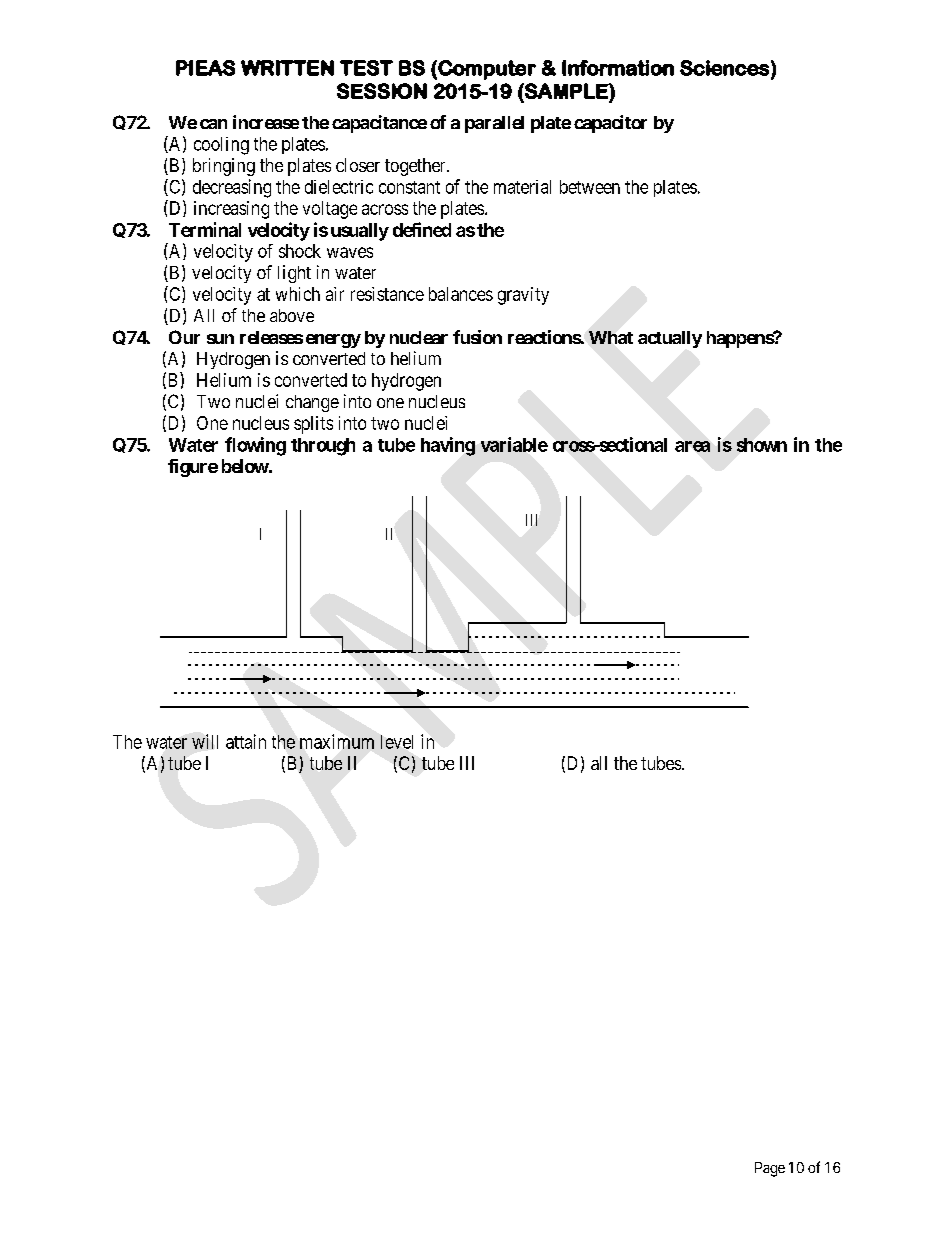 The height and width of the image is (1233, 952). What do you see at coordinates (692, 446) in the image?
I see `area` at bounding box center [692, 446].
